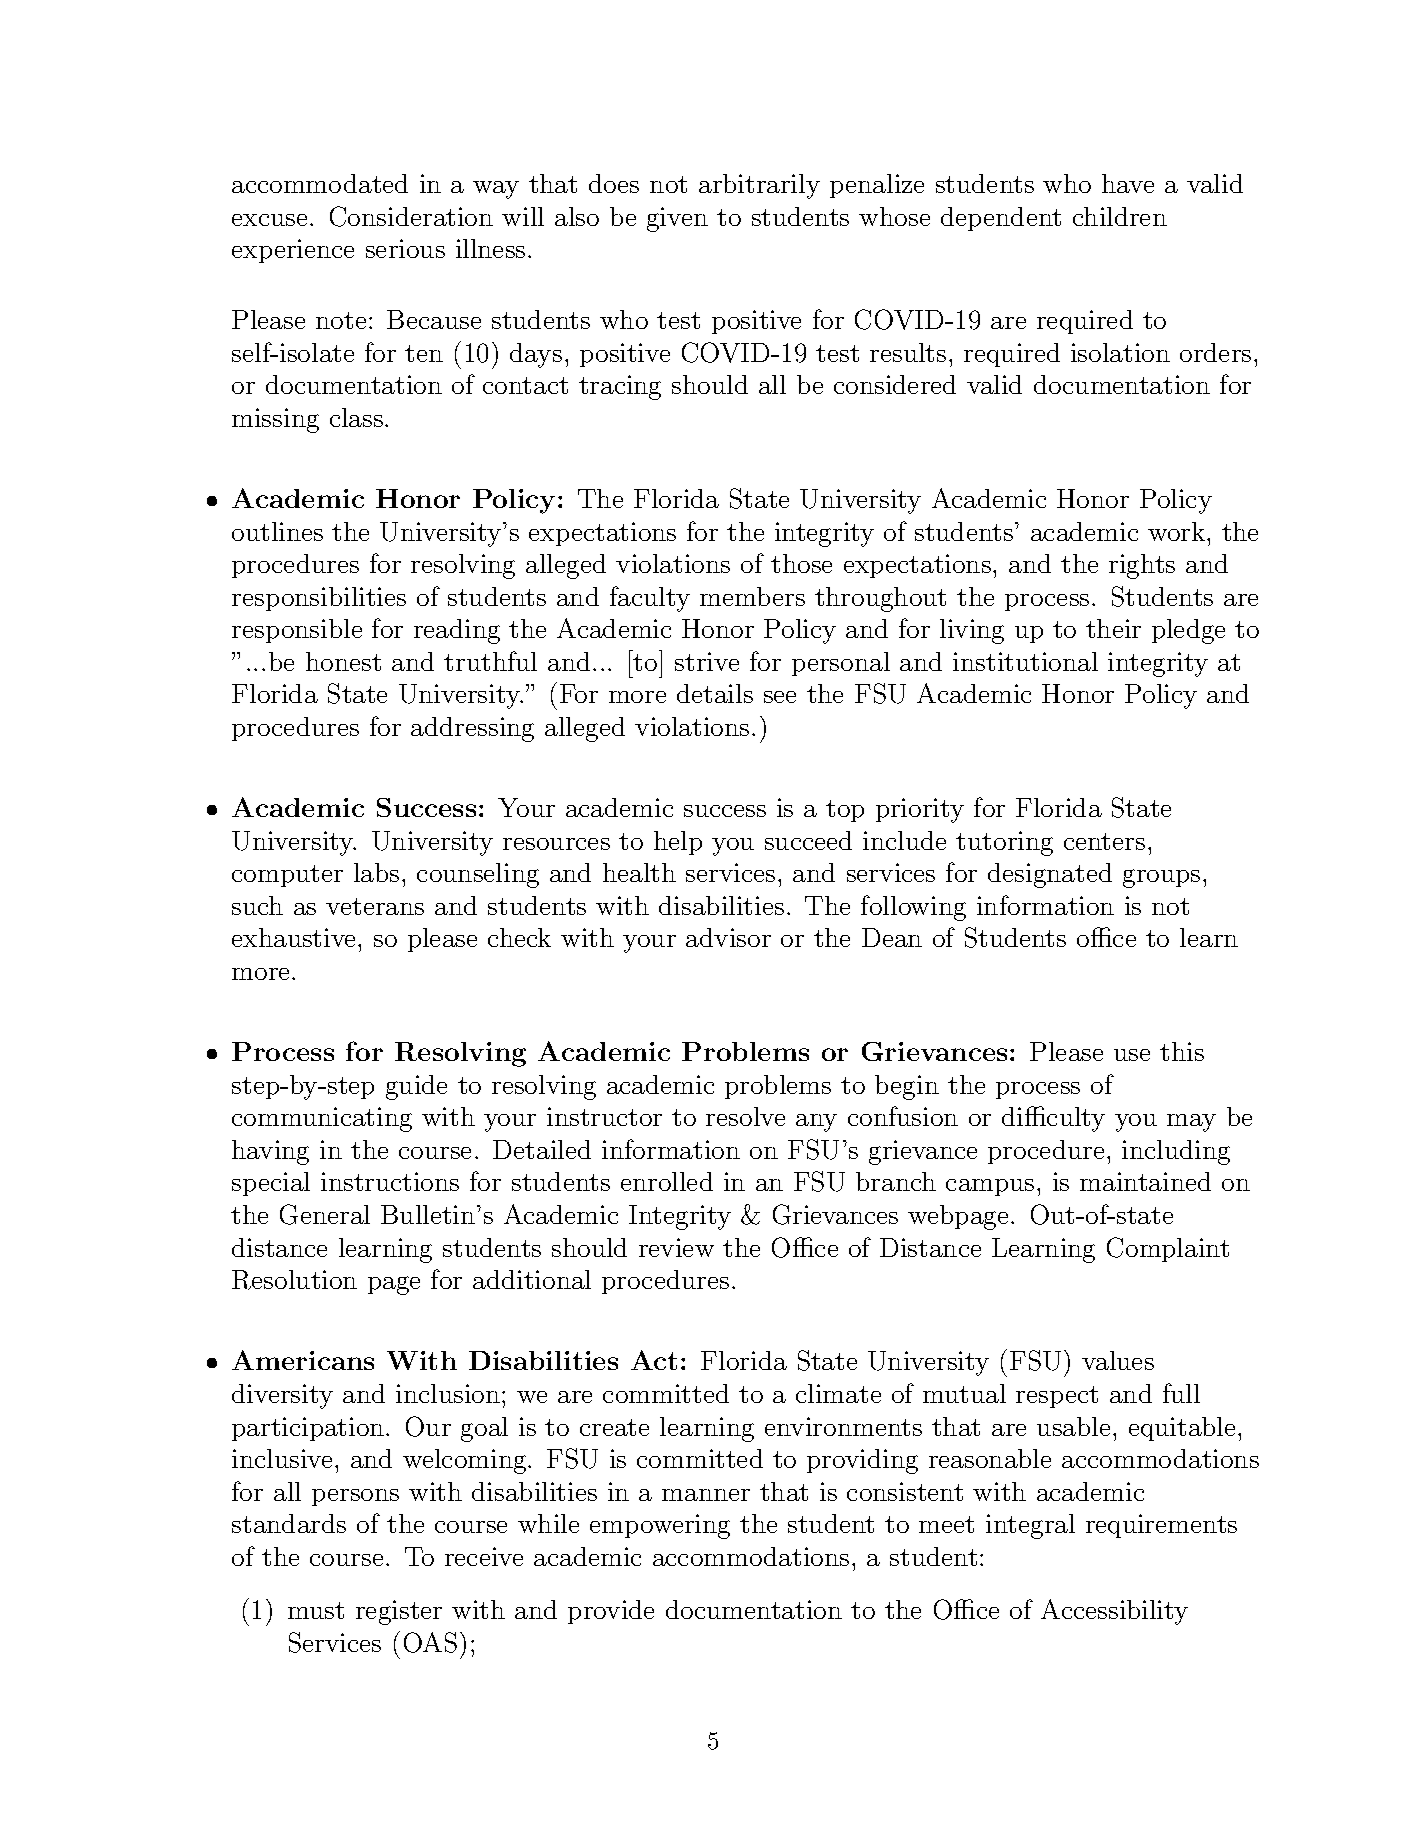 The width and height of the screenshot is (1428, 1848). Describe the element at coordinates (728, 937) in the screenshot. I see `advisor` at that location.
